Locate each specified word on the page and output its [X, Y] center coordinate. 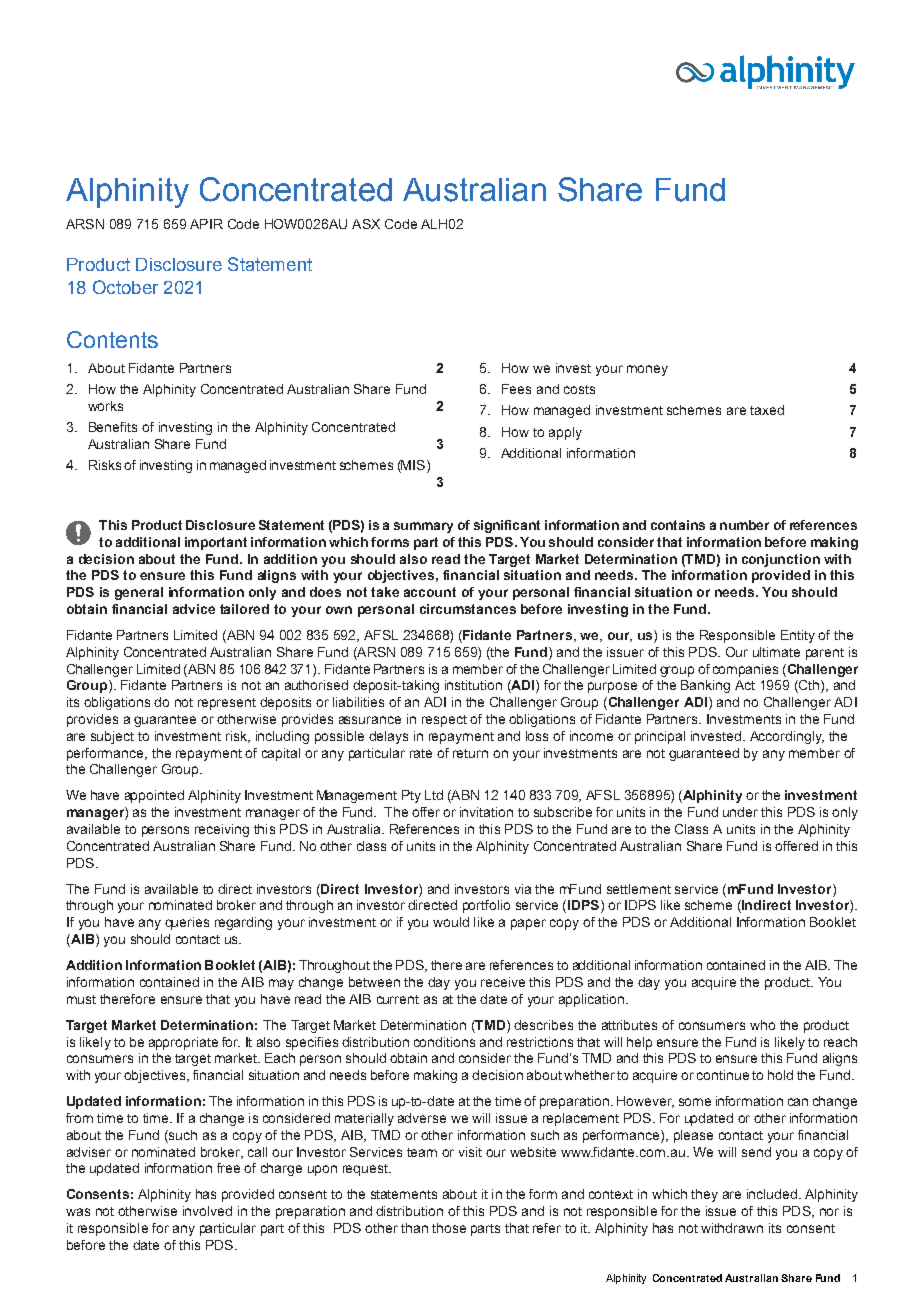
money [647, 370]
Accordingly [787, 737]
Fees [516, 389]
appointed [154, 796]
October [125, 287]
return [470, 753]
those [449, 1228]
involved [207, 1211]
